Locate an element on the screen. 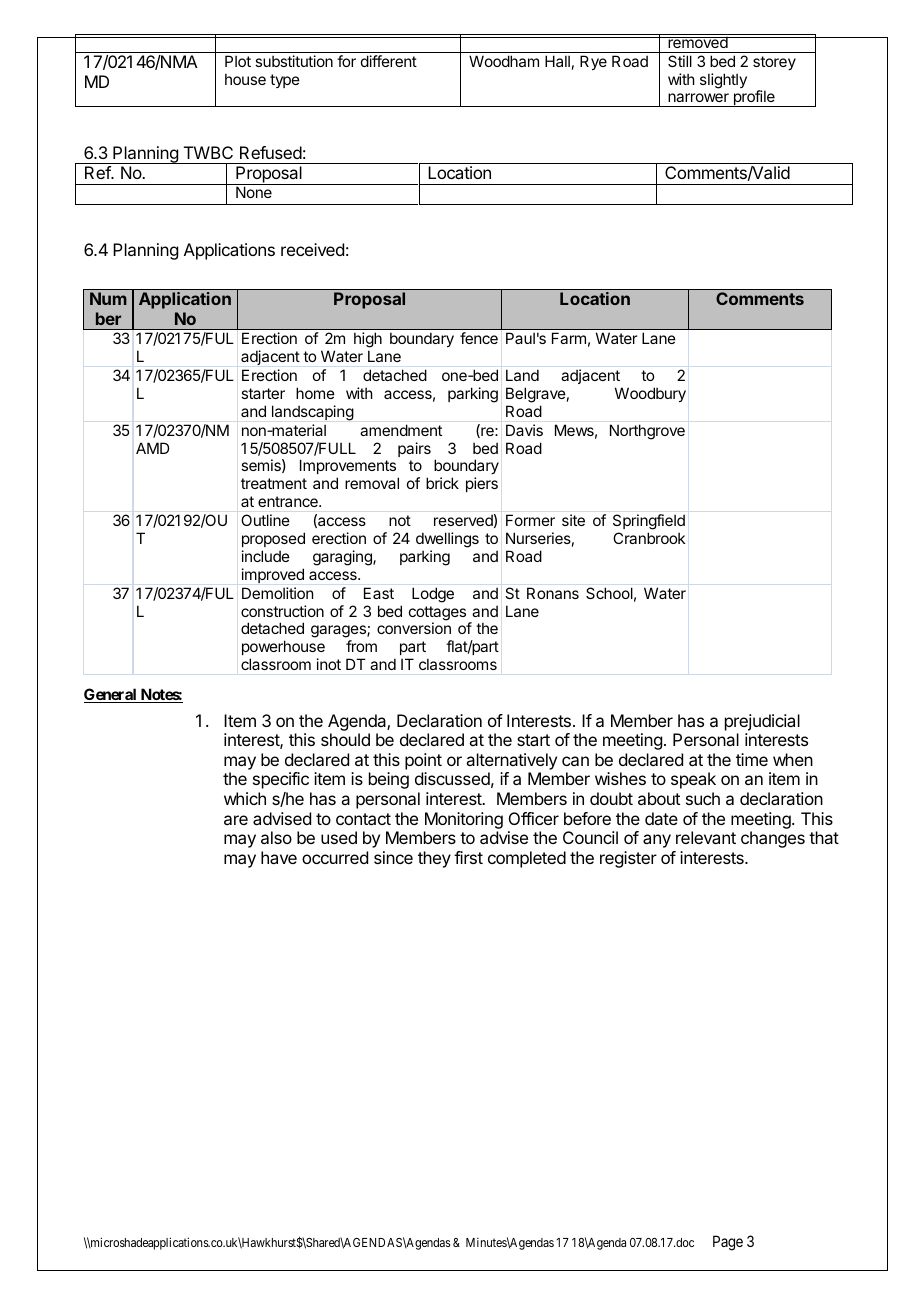 The width and height of the screenshot is (924, 1307). have is located at coordinates (279, 857).
